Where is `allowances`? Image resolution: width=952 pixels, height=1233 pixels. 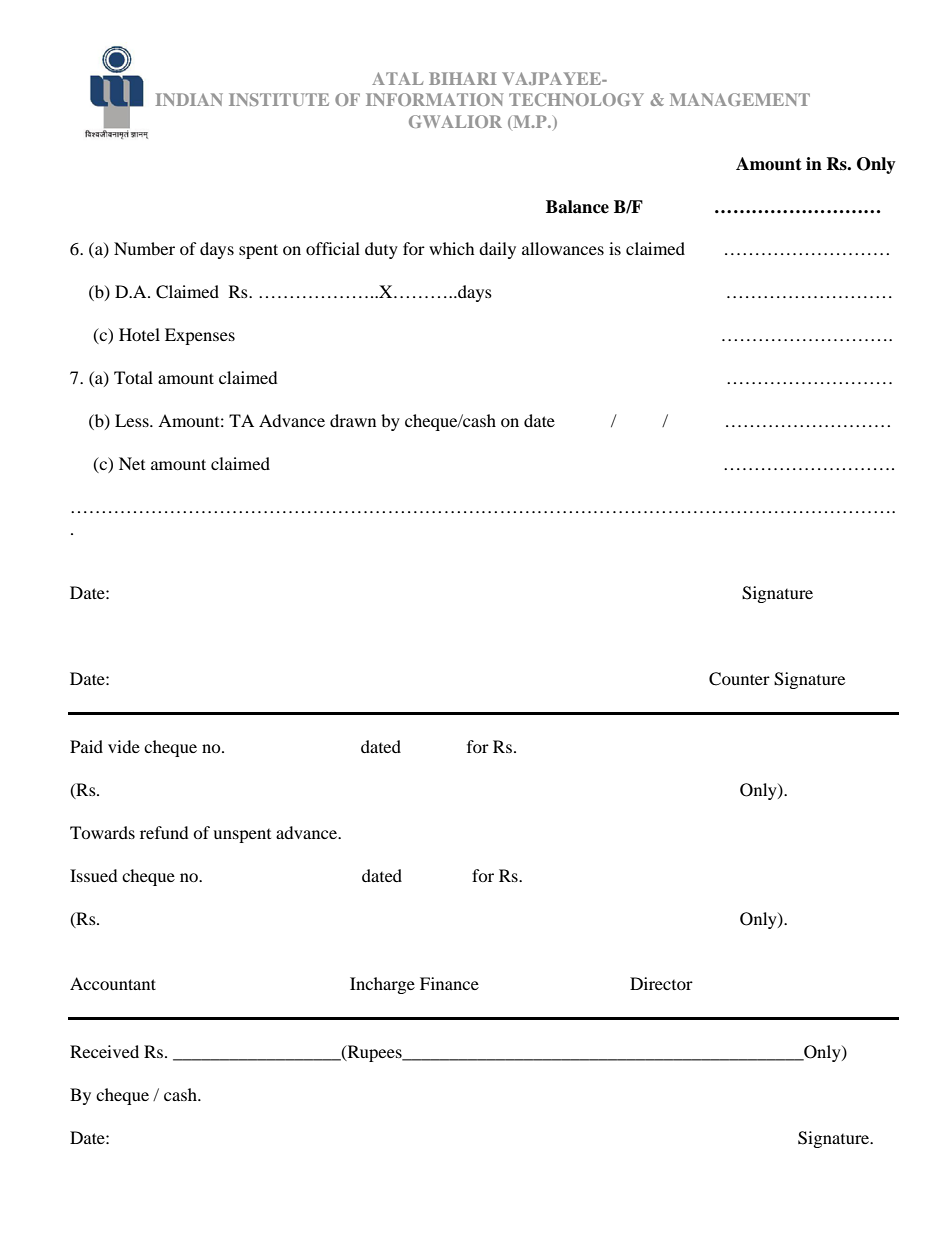
allowances is located at coordinates (563, 248).
